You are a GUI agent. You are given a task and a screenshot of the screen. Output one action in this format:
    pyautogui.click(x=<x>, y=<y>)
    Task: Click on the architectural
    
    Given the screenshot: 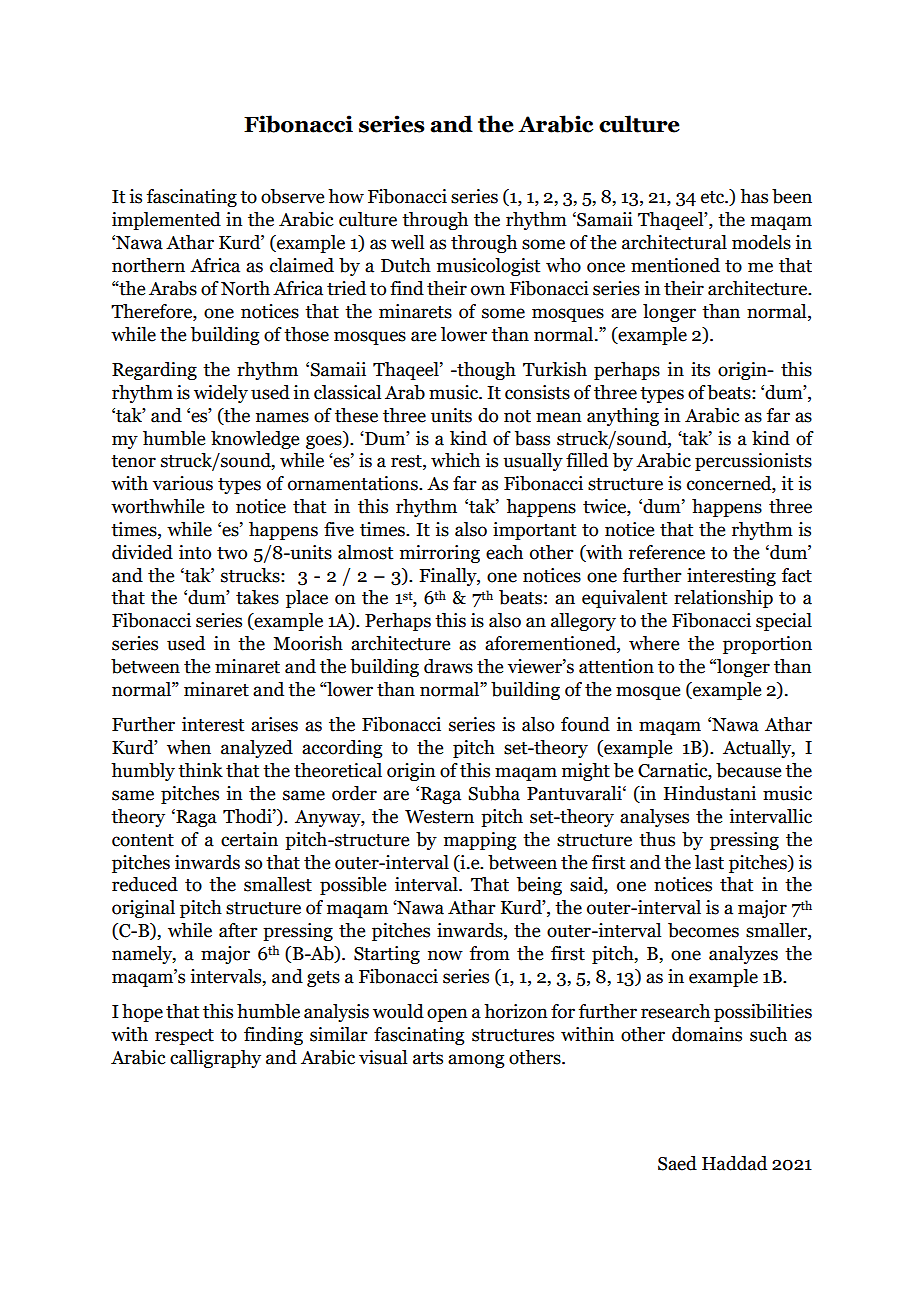 What is the action you would take?
    pyautogui.click(x=674, y=242)
